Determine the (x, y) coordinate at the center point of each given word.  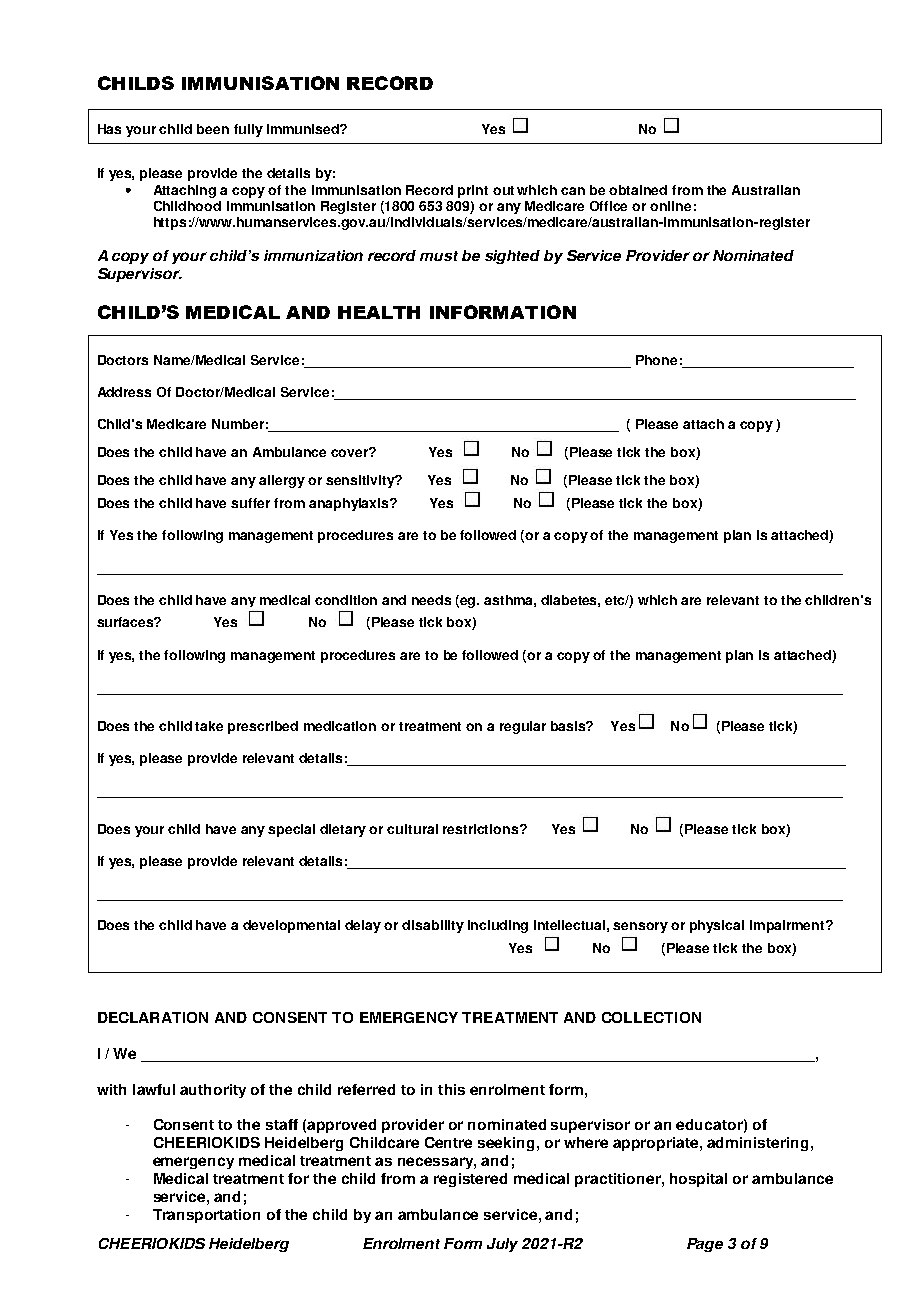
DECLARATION (153, 1017)
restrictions (482, 829)
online (670, 206)
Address (124, 392)
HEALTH (379, 312)
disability (433, 926)
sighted (512, 257)
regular (523, 727)
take (209, 726)
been (213, 129)
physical (717, 926)
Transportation (206, 1216)
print (473, 191)
